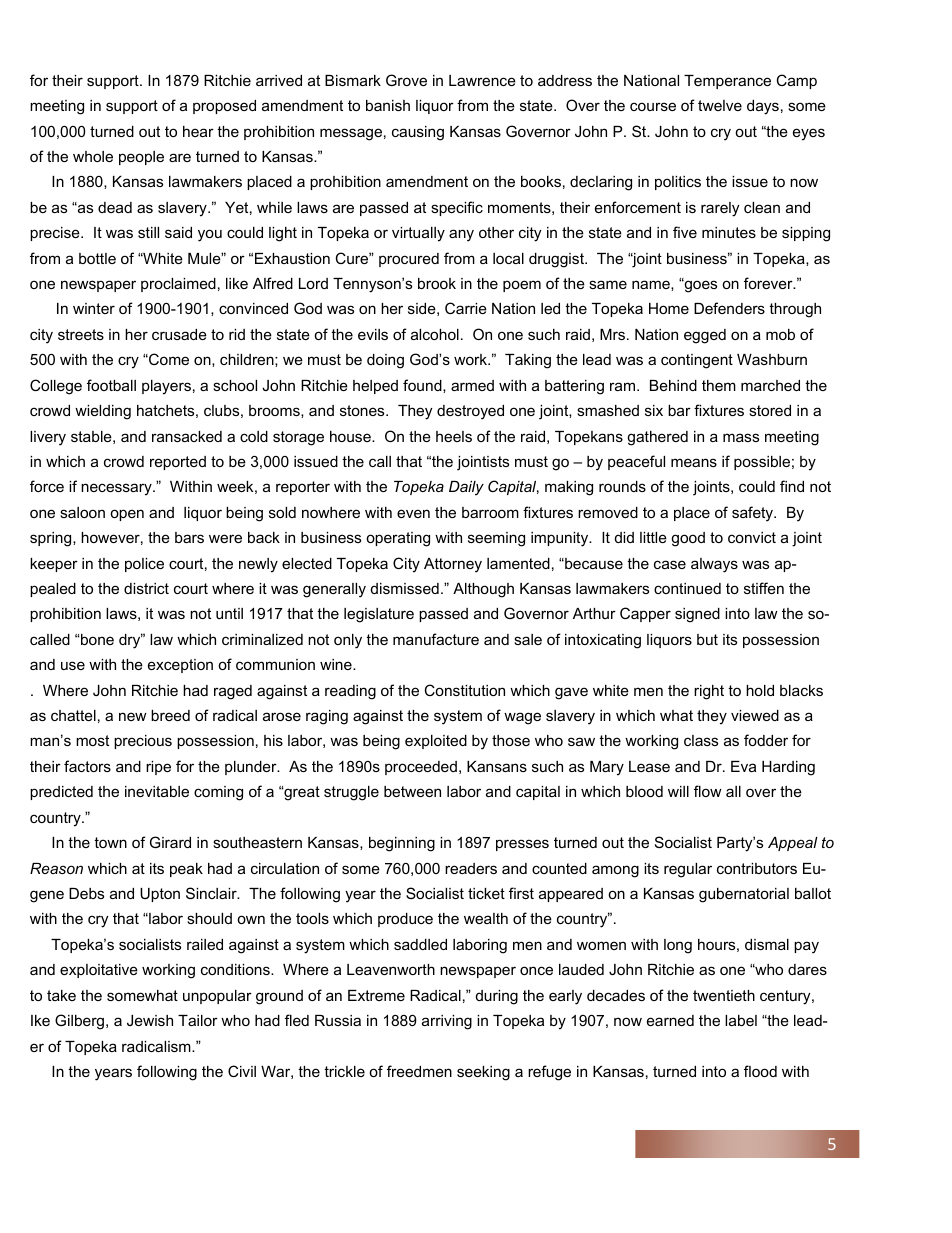 Image resolution: width=952 pixels, height=1233 pixels. What do you see at coordinates (117, 489) in the screenshot?
I see `necessary` at bounding box center [117, 489].
